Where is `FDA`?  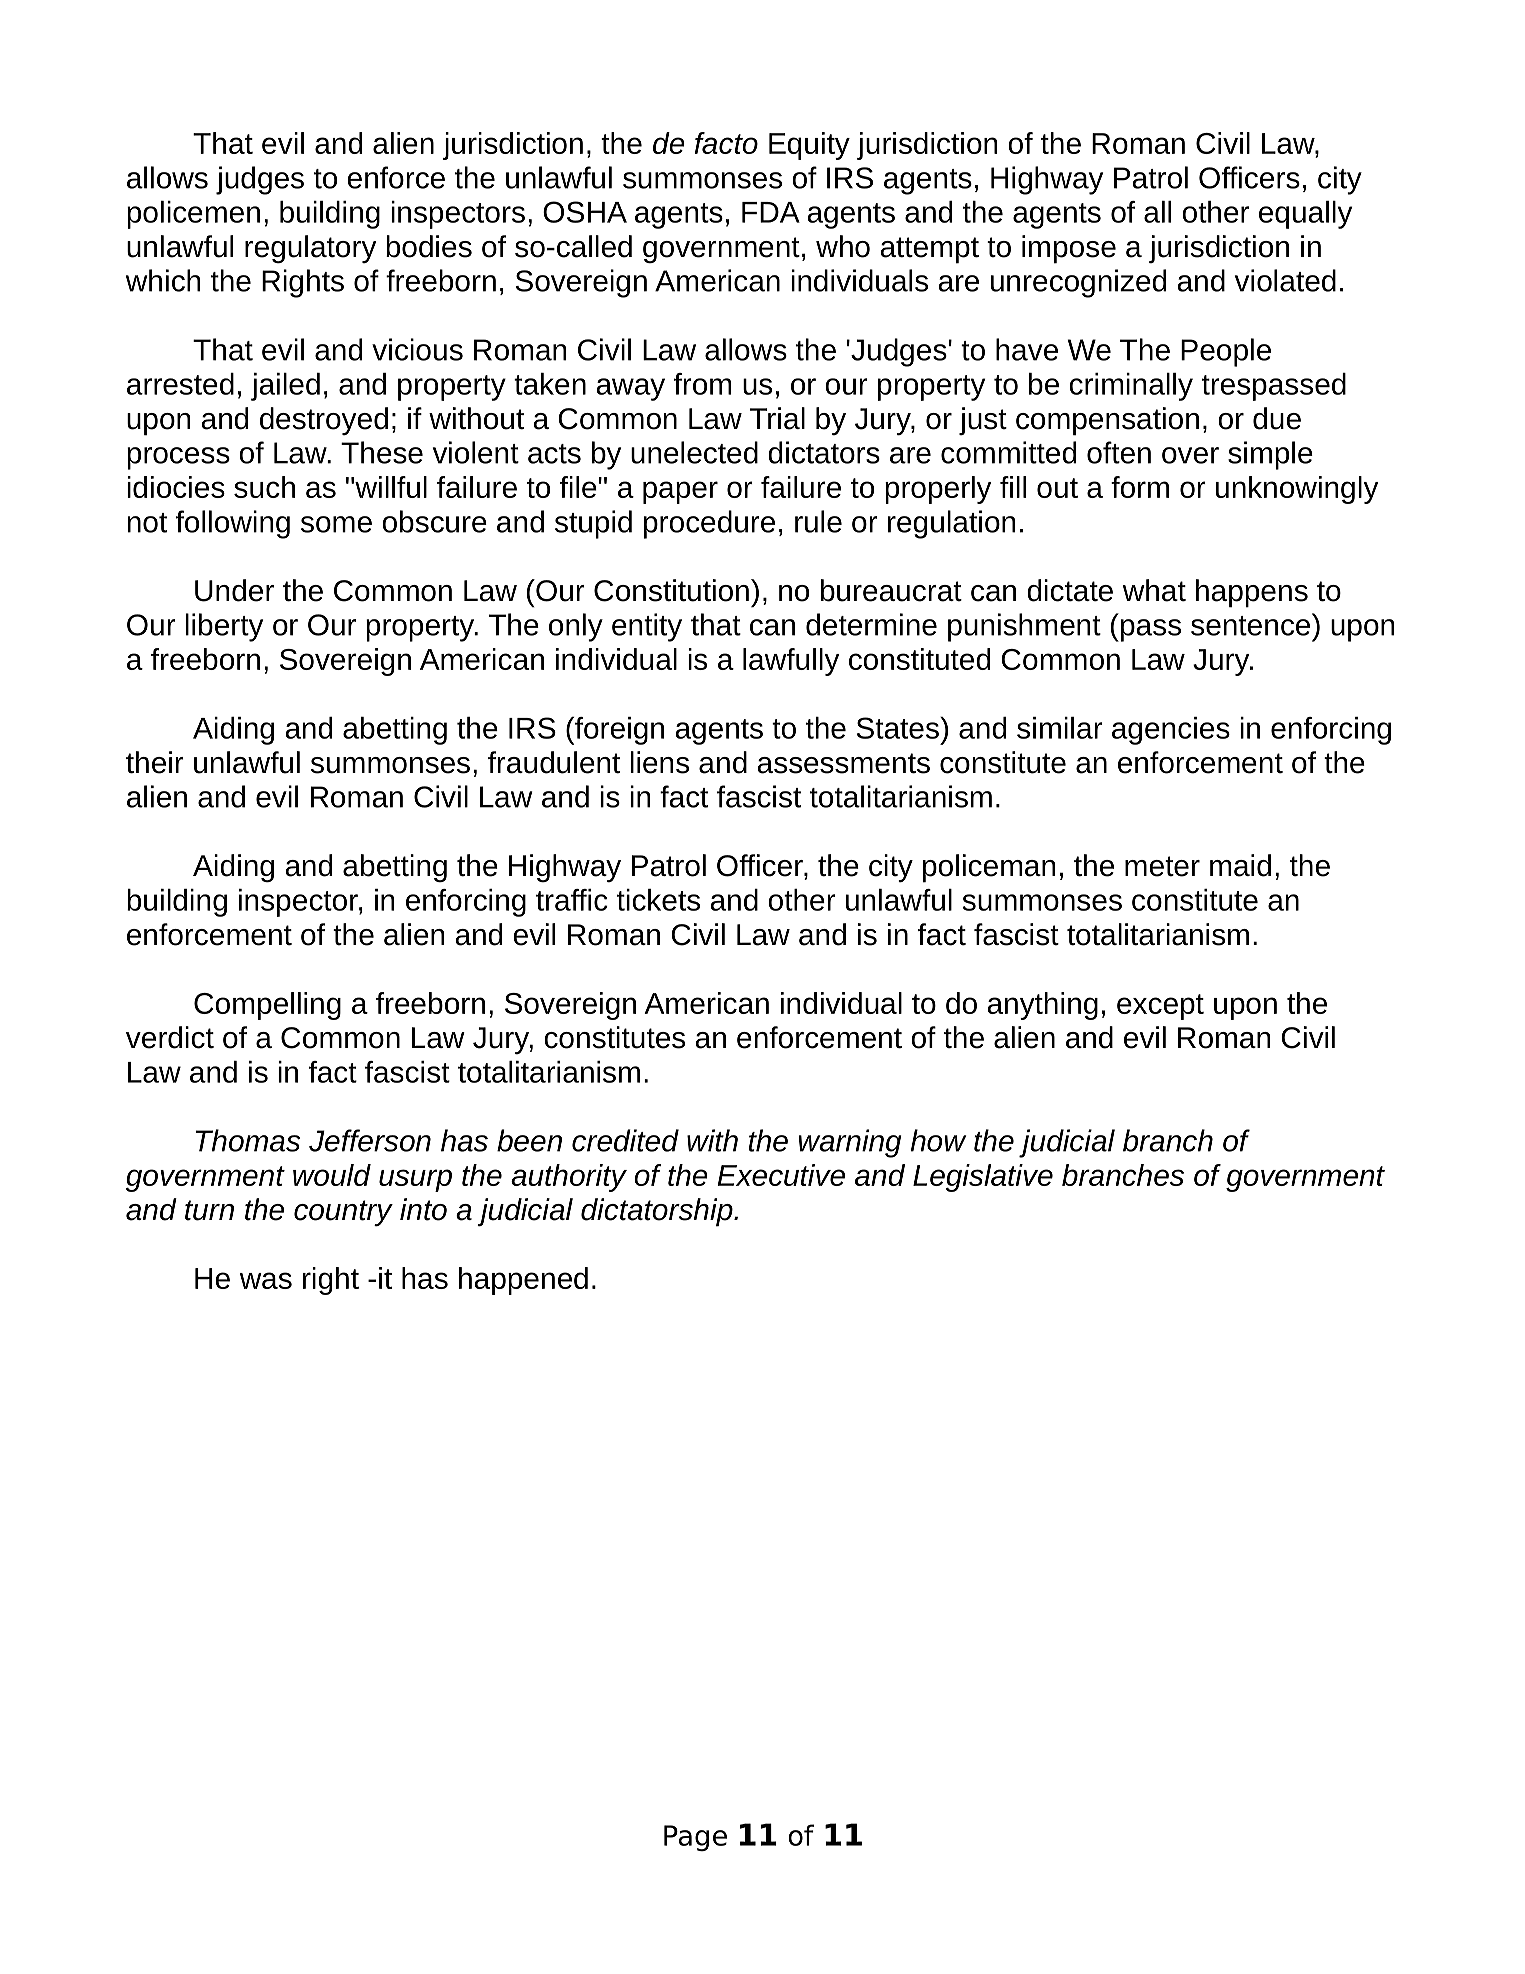 FDA is located at coordinates (771, 212).
